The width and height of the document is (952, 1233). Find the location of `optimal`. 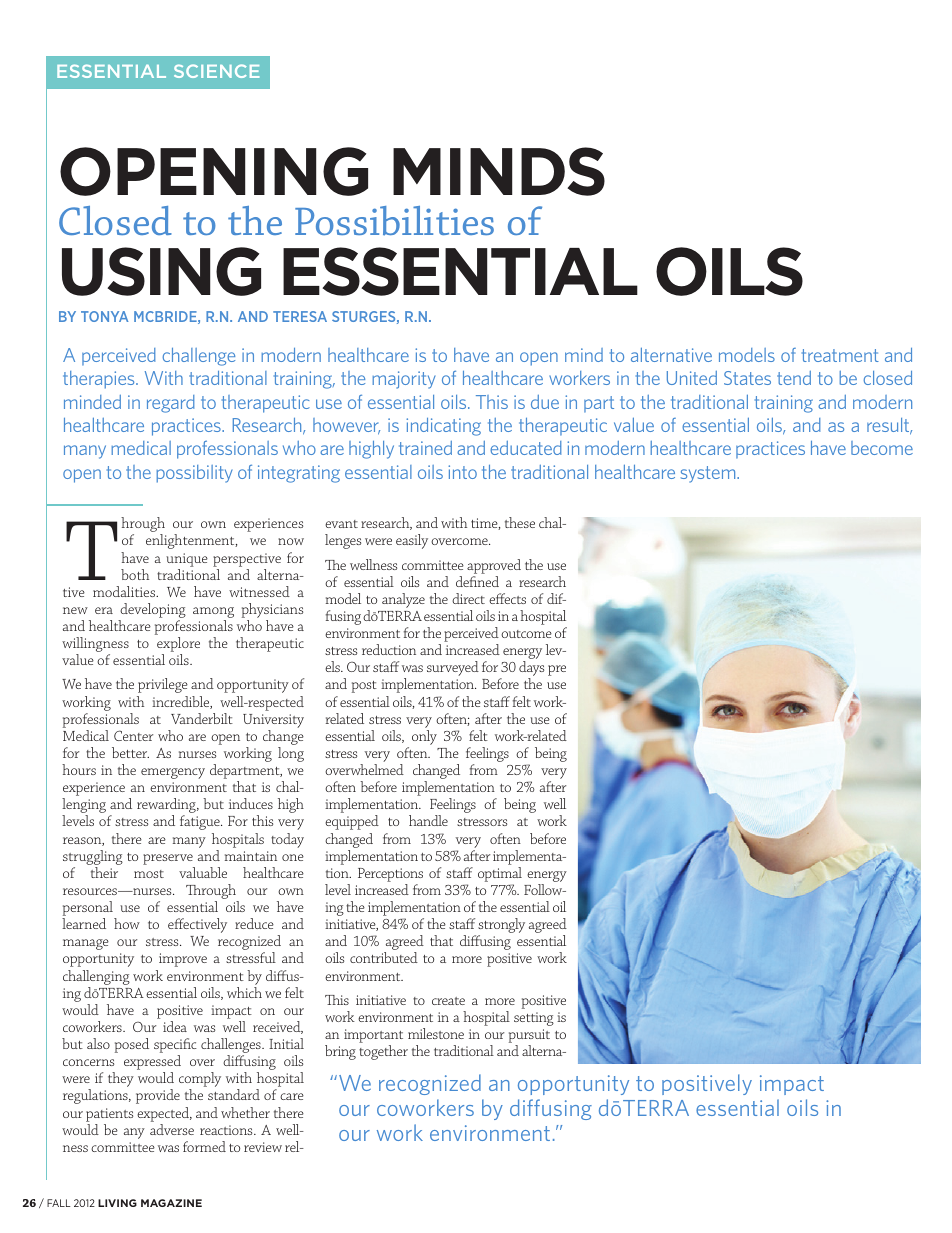

optimal is located at coordinates (500, 874).
